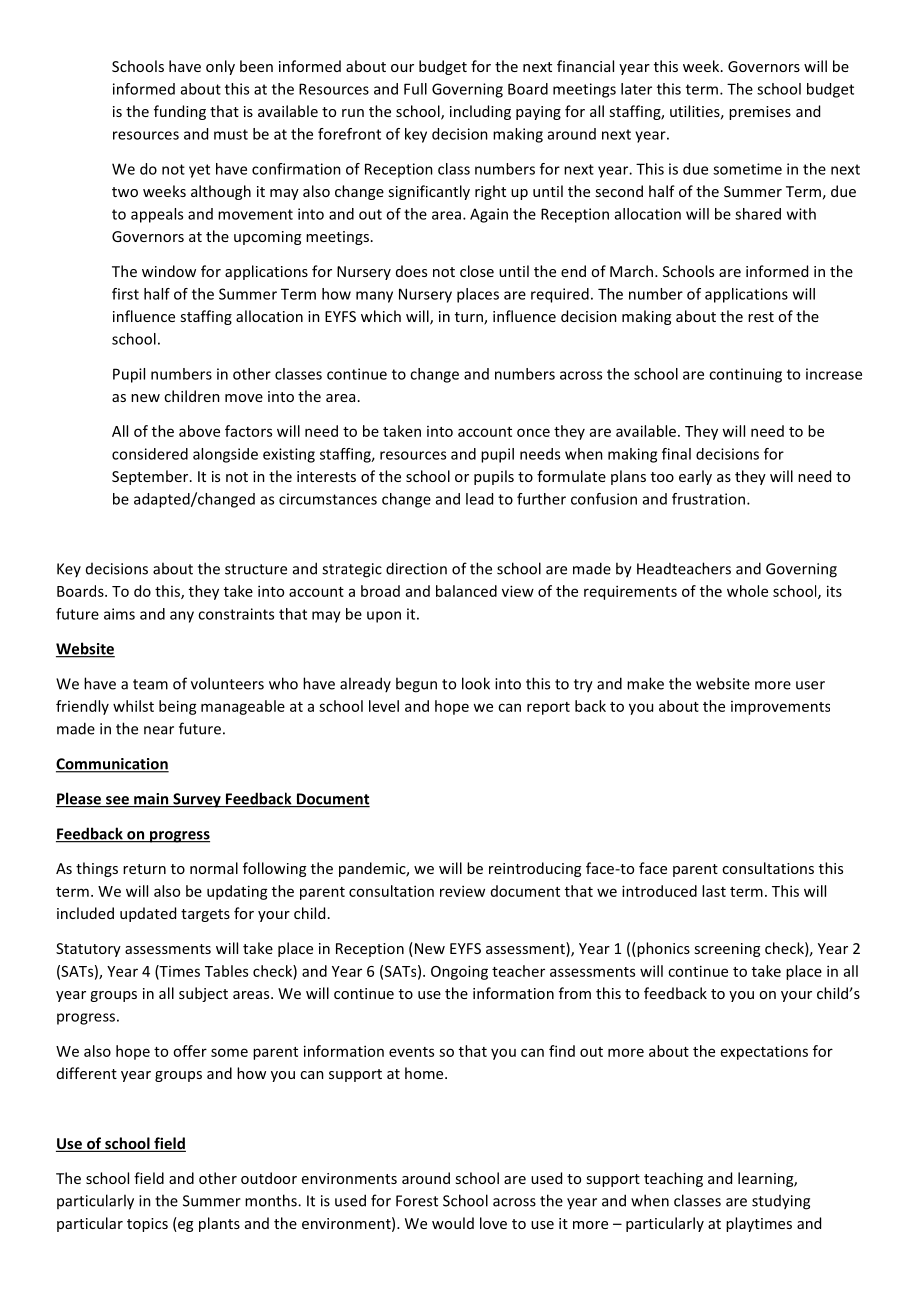  Describe the element at coordinates (695, 477) in the image. I see `early` at that location.
